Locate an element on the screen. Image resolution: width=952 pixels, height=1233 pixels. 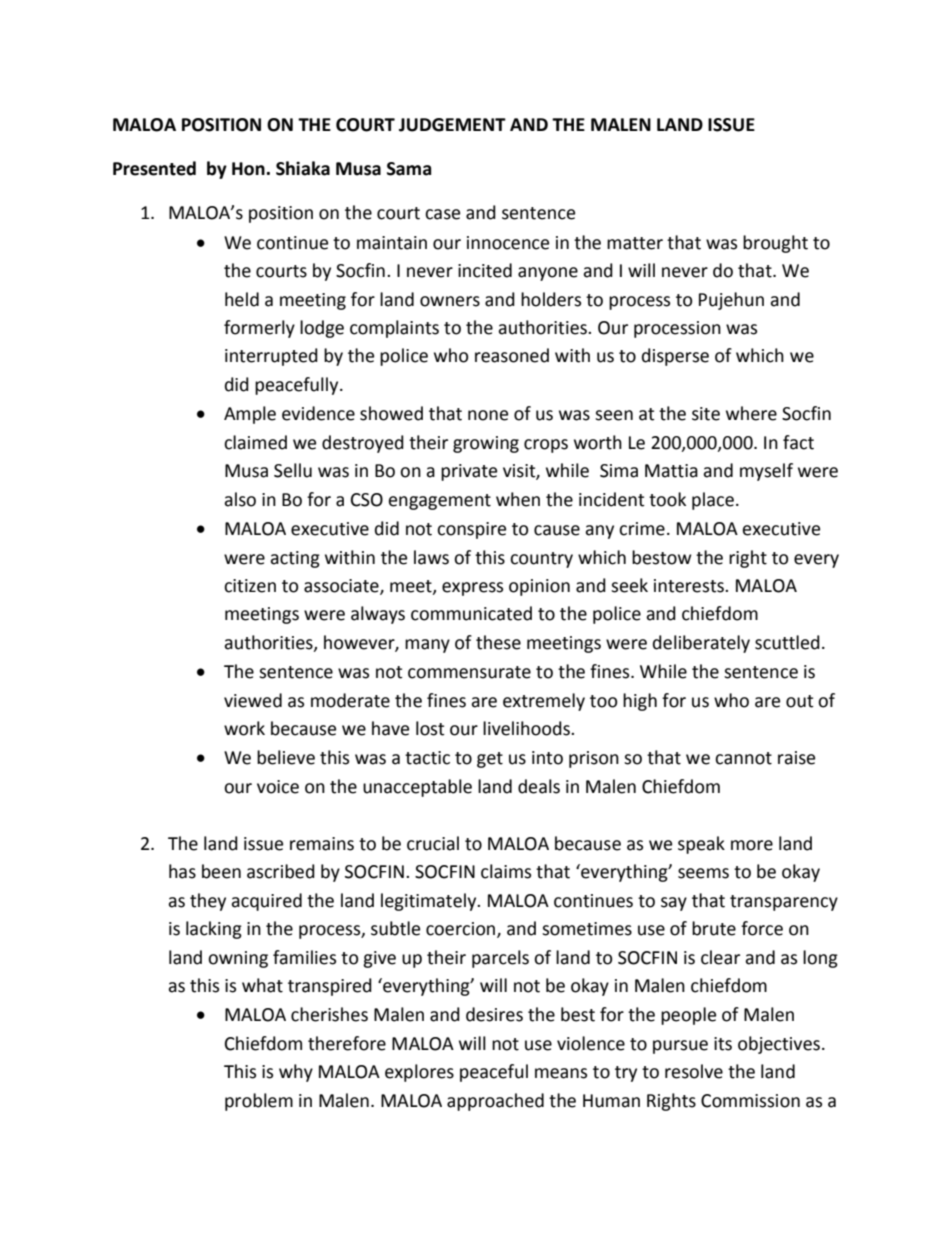
problem is located at coordinates (259, 1102).
